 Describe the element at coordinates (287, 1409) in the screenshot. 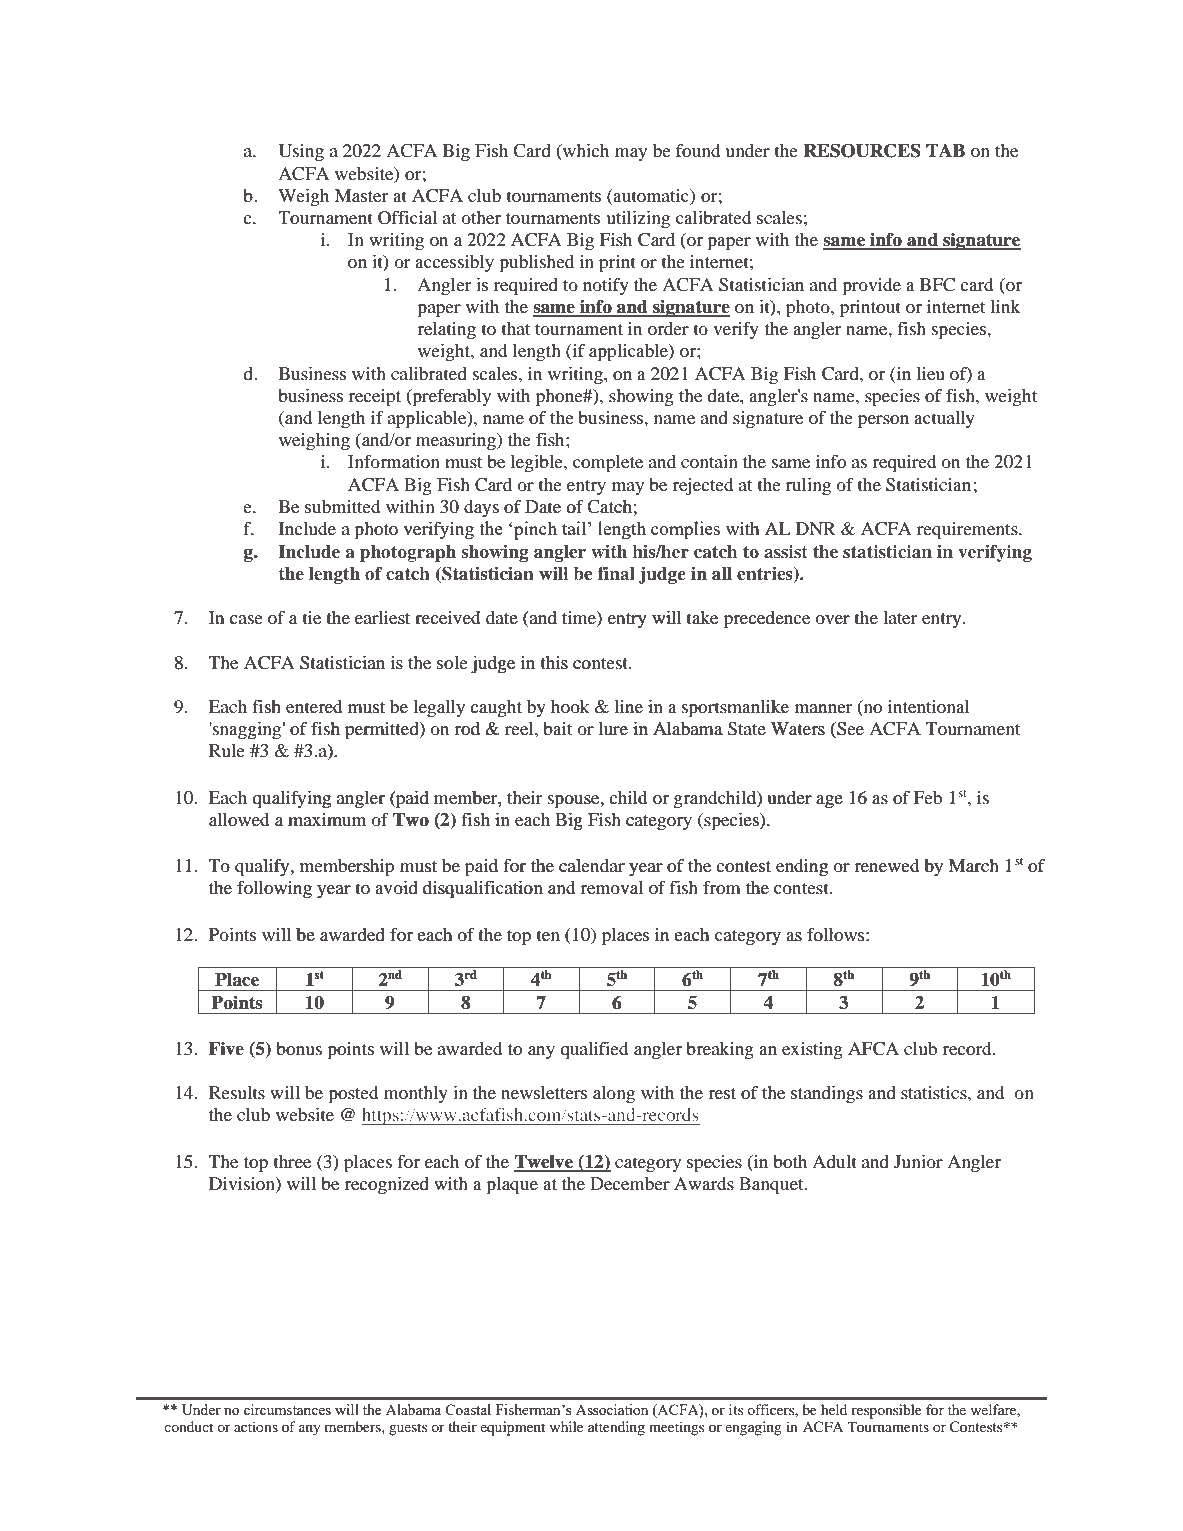

I see `circumstances` at that location.
